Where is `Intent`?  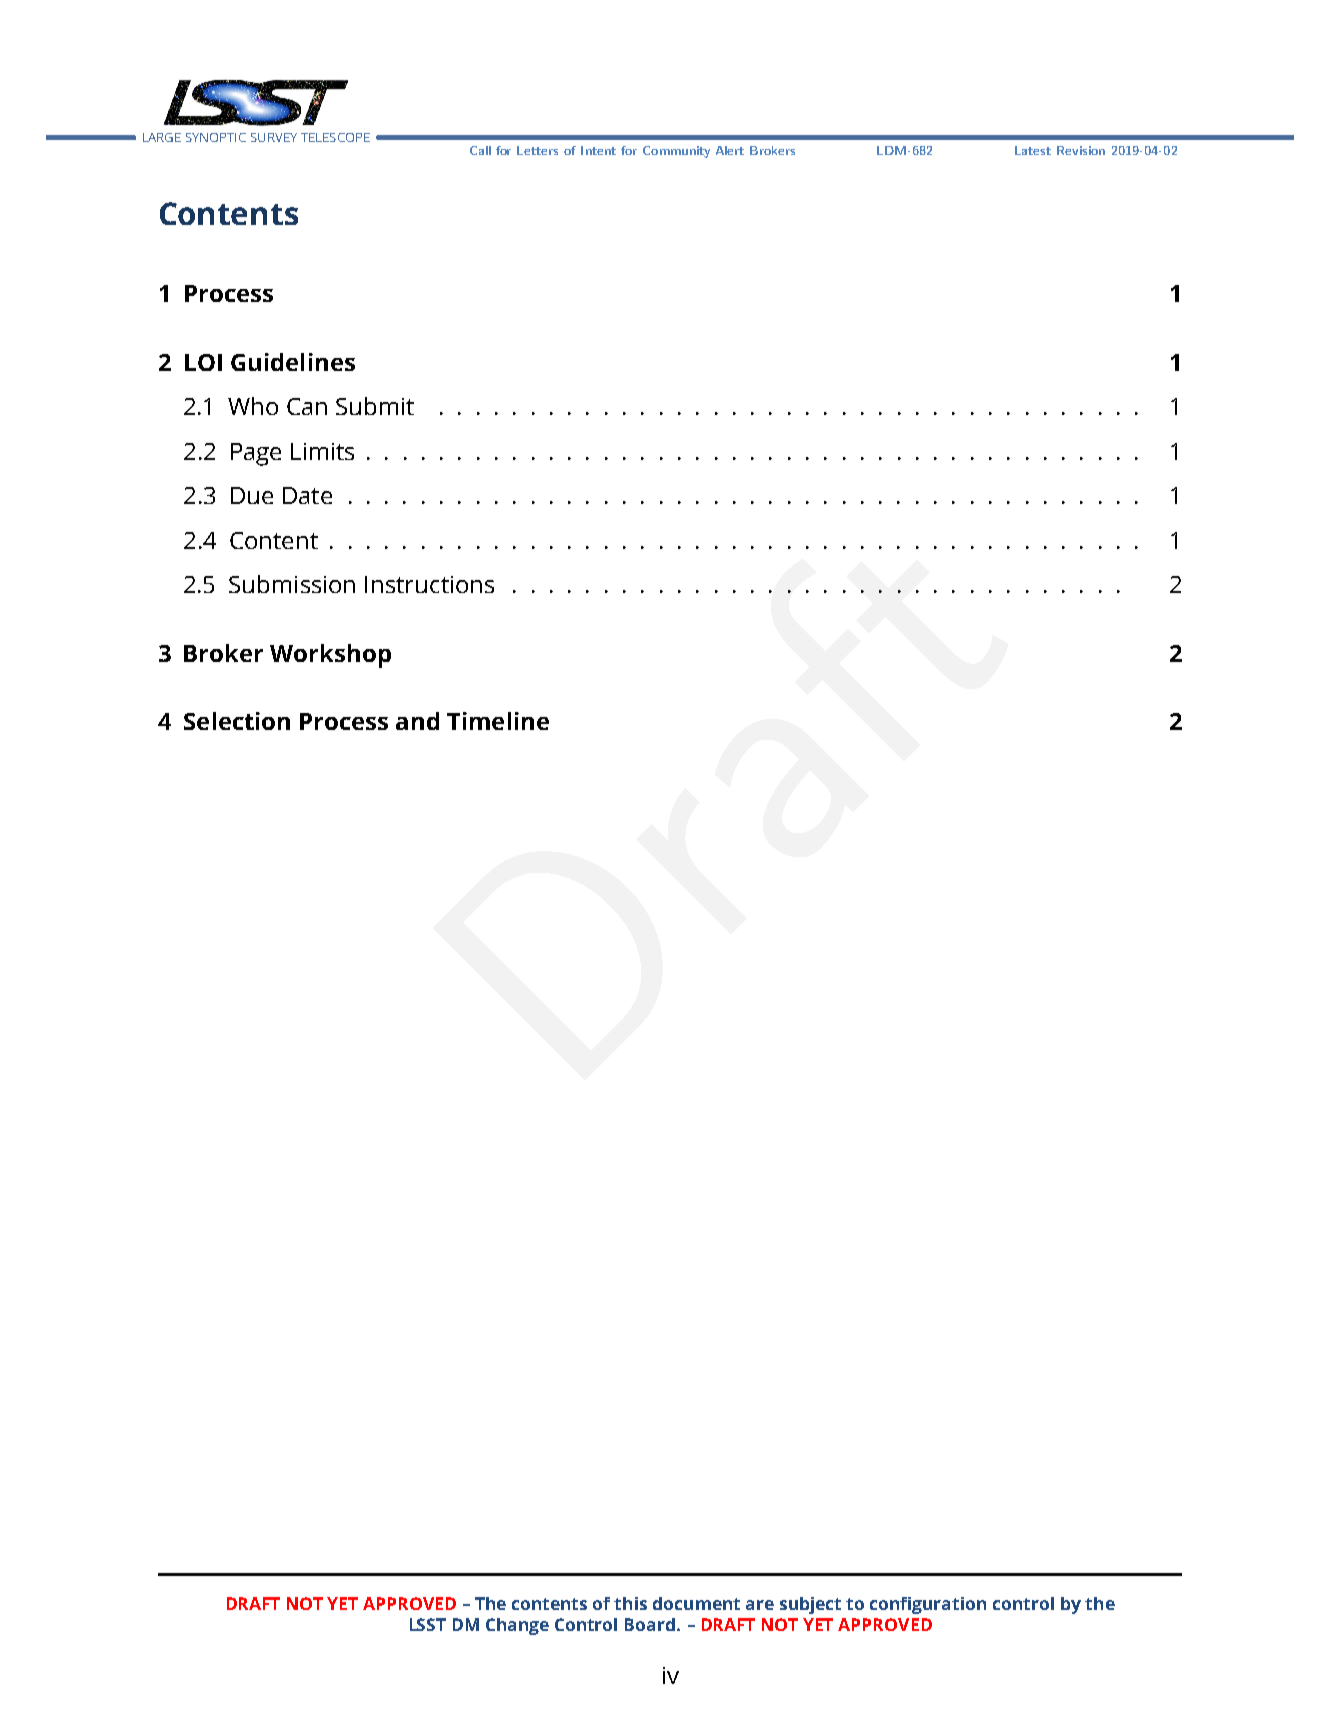
Intent is located at coordinates (598, 150).
